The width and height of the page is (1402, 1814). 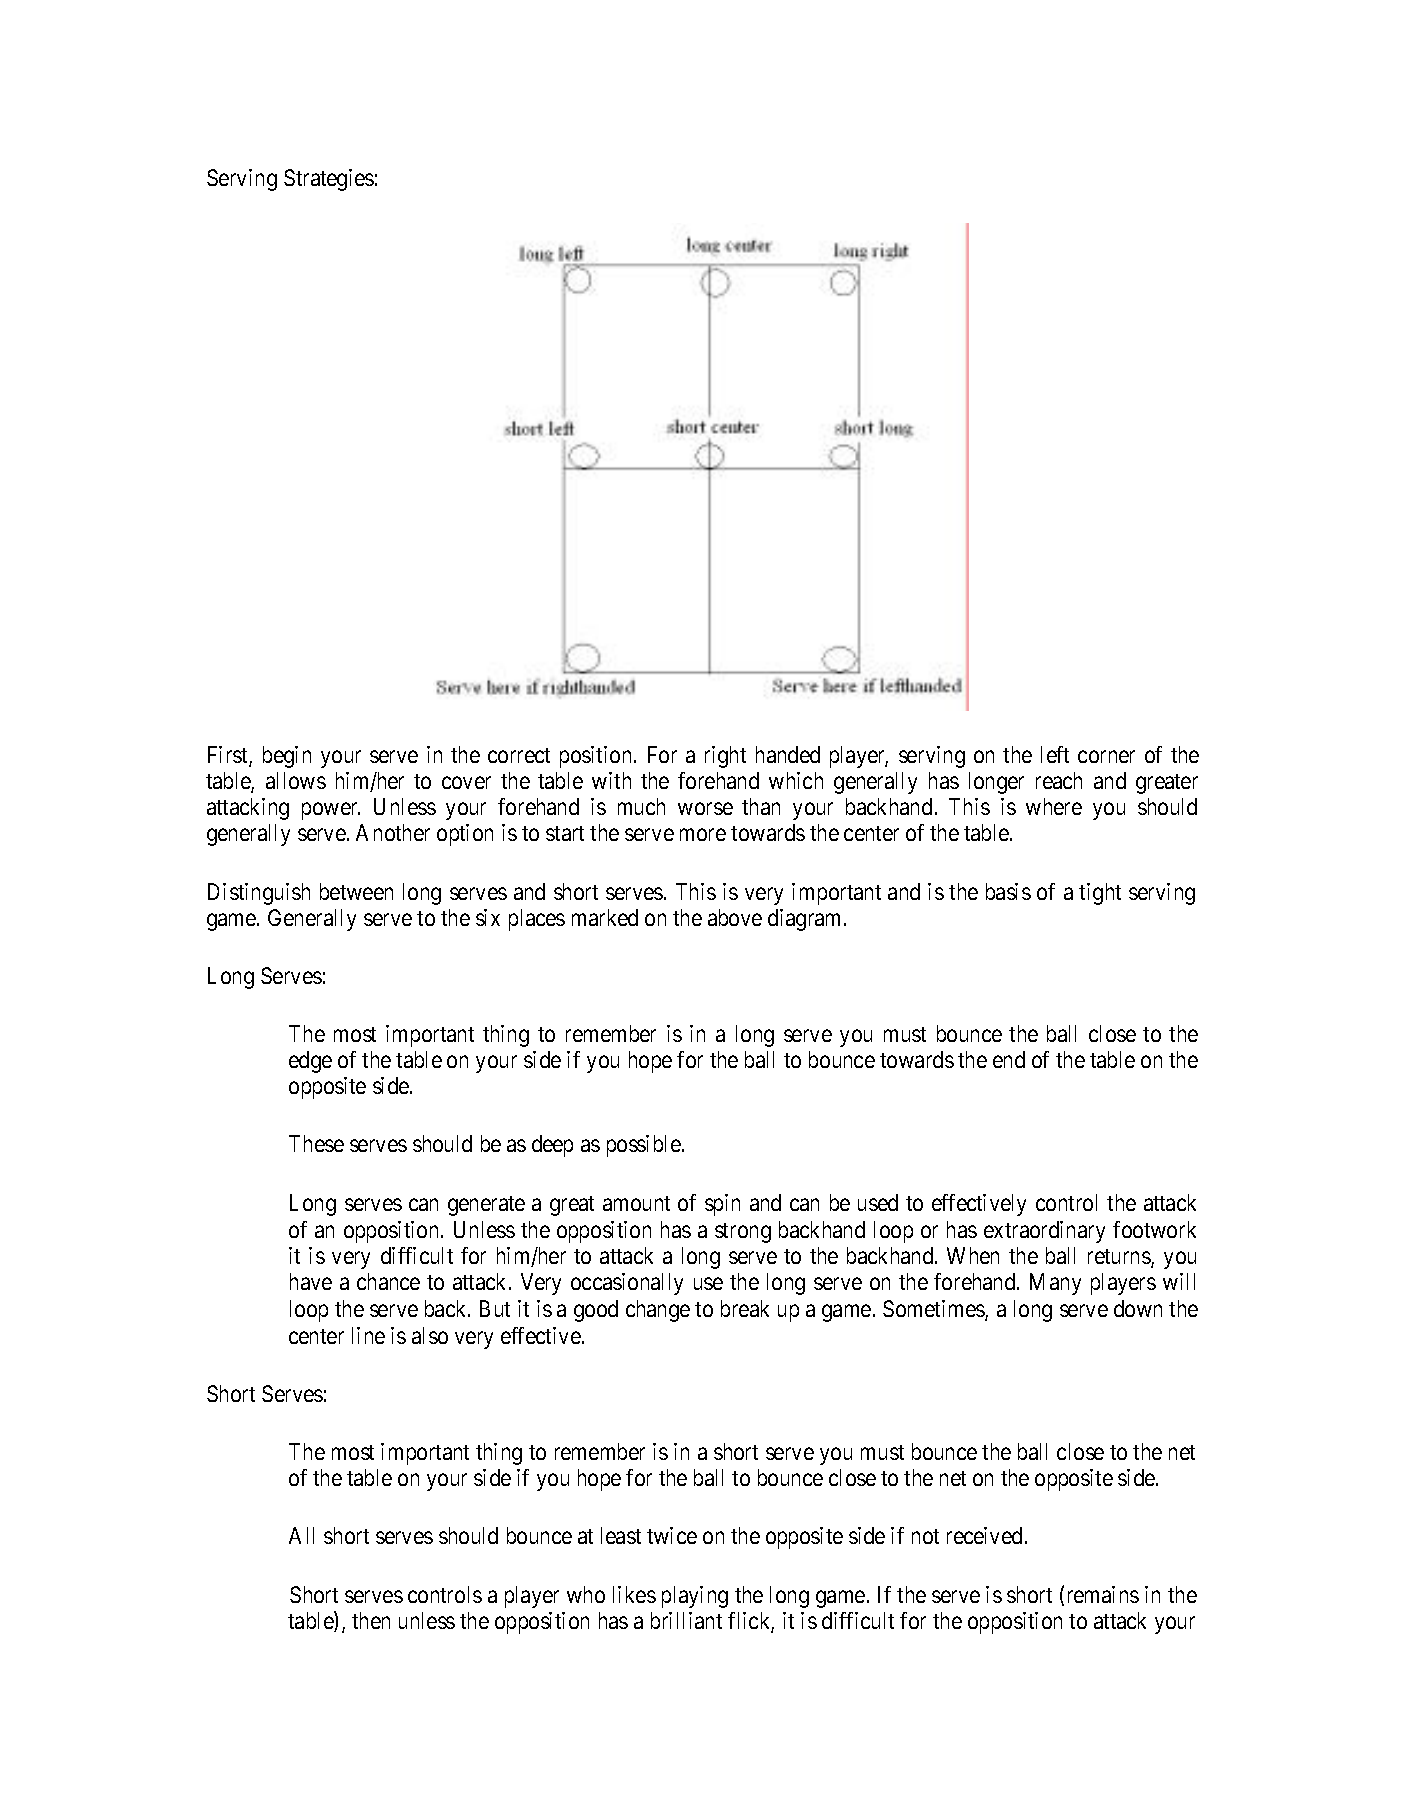 What do you see at coordinates (388, 1281) in the page?
I see `chance` at bounding box center [388, 1281].
